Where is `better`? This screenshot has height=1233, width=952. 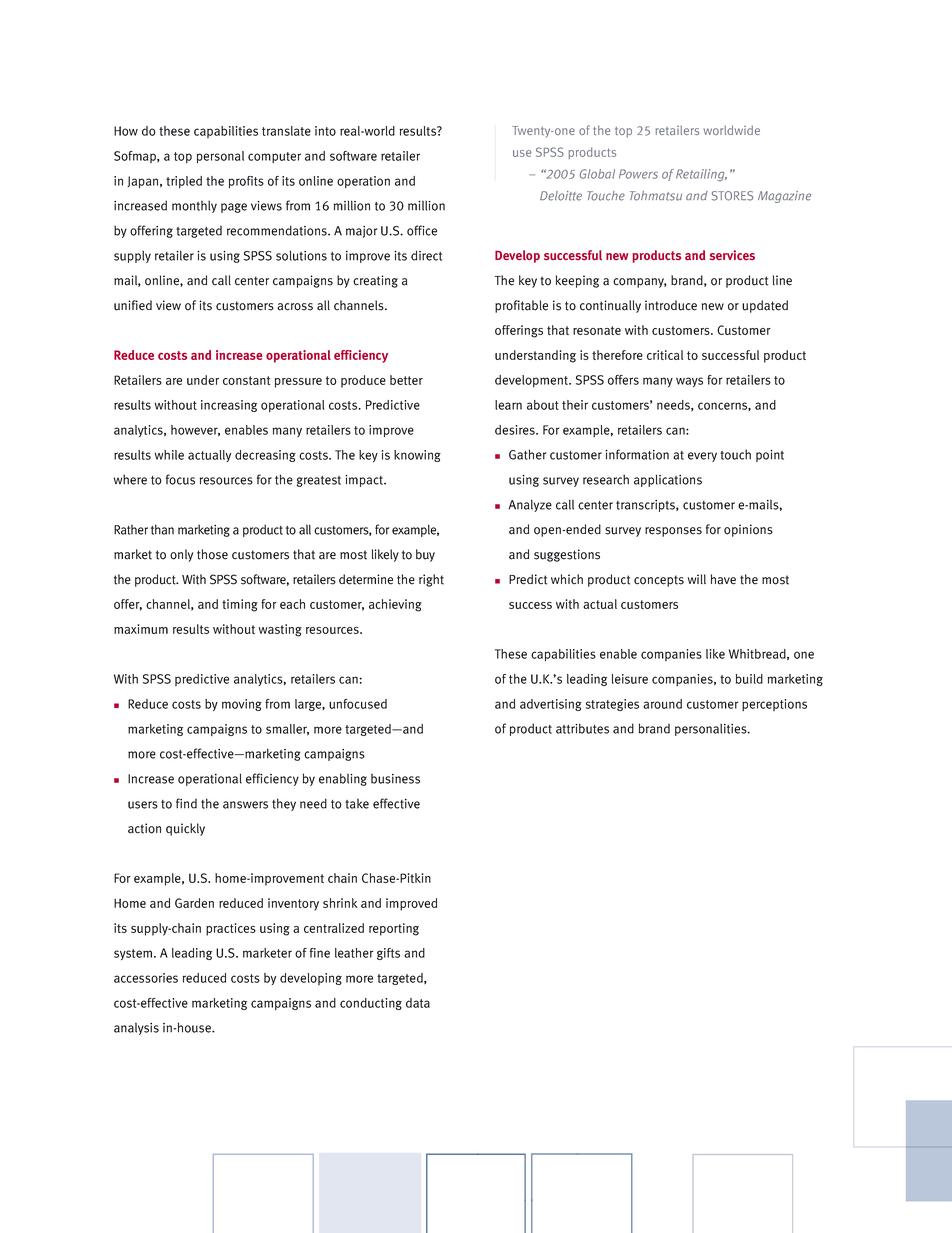
better is located at coordinates (406, 380).
